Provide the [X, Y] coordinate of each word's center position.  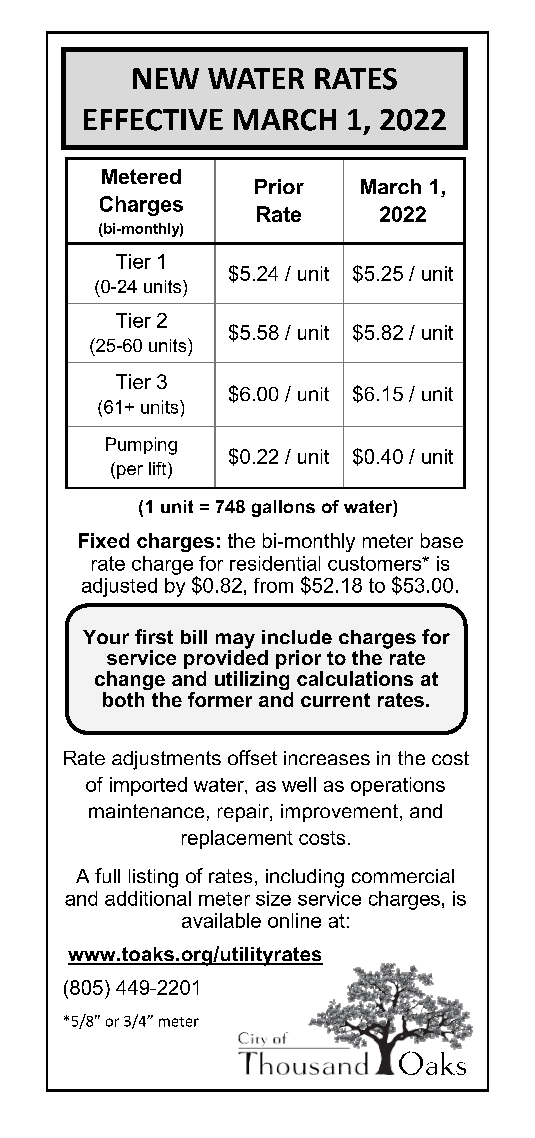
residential [275, 563]
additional [148, 898]
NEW [166, 78]
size [273, 898]
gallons [283, 508]
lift [159, 470]
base [442, 540]
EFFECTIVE [153, 120]
